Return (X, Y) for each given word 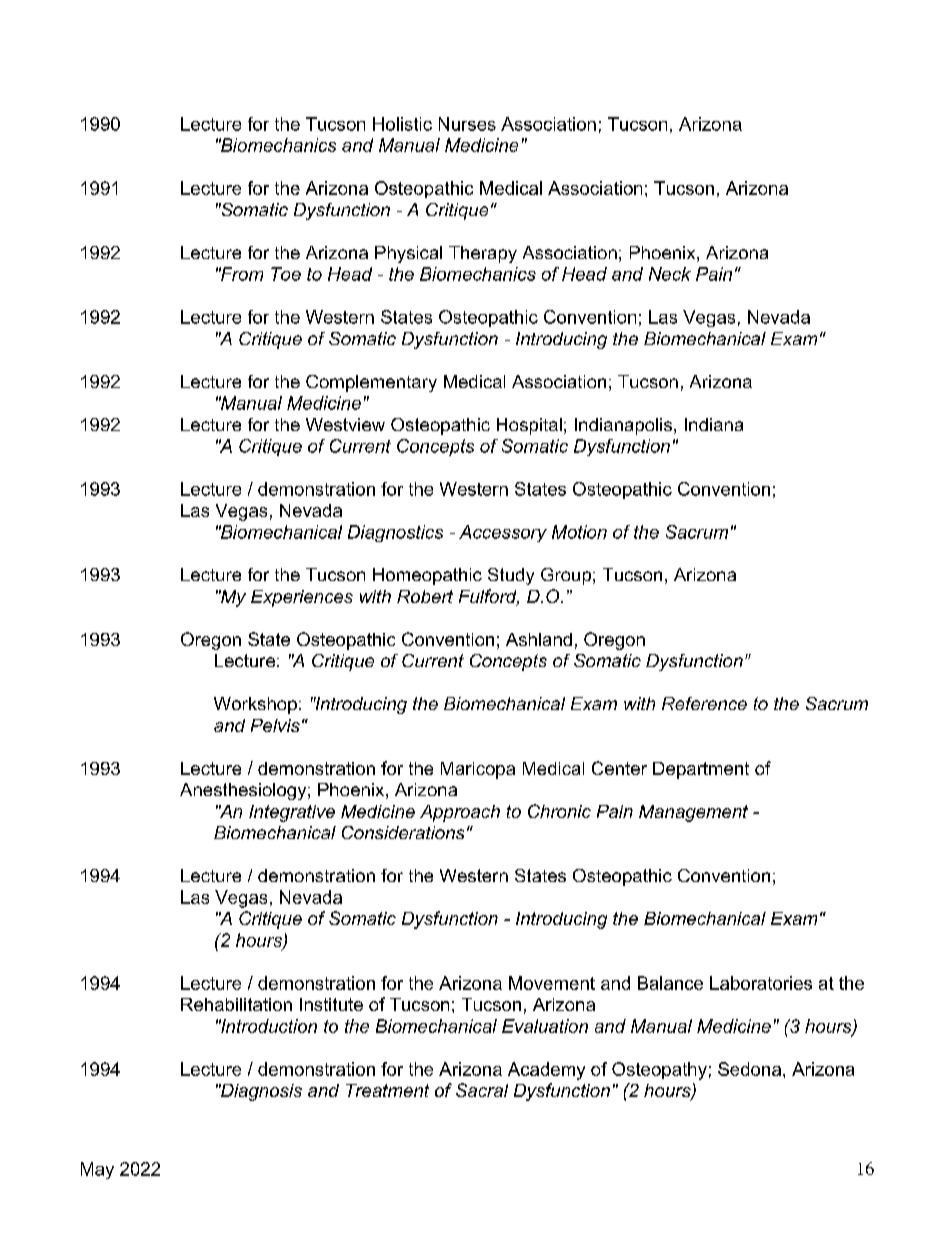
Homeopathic (427, 576)
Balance (670, 983)
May (97, 1170)
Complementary (371, 383)
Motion (579, 532)
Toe (286, 274)
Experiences (302, 598)
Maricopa (478, 770)
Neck (670, 274)
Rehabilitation (236, 1004)
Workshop (255, 705)
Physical (408, 254)
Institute (331, 1004)
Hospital (529, 426)
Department (701, 770)
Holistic (402, 124)
